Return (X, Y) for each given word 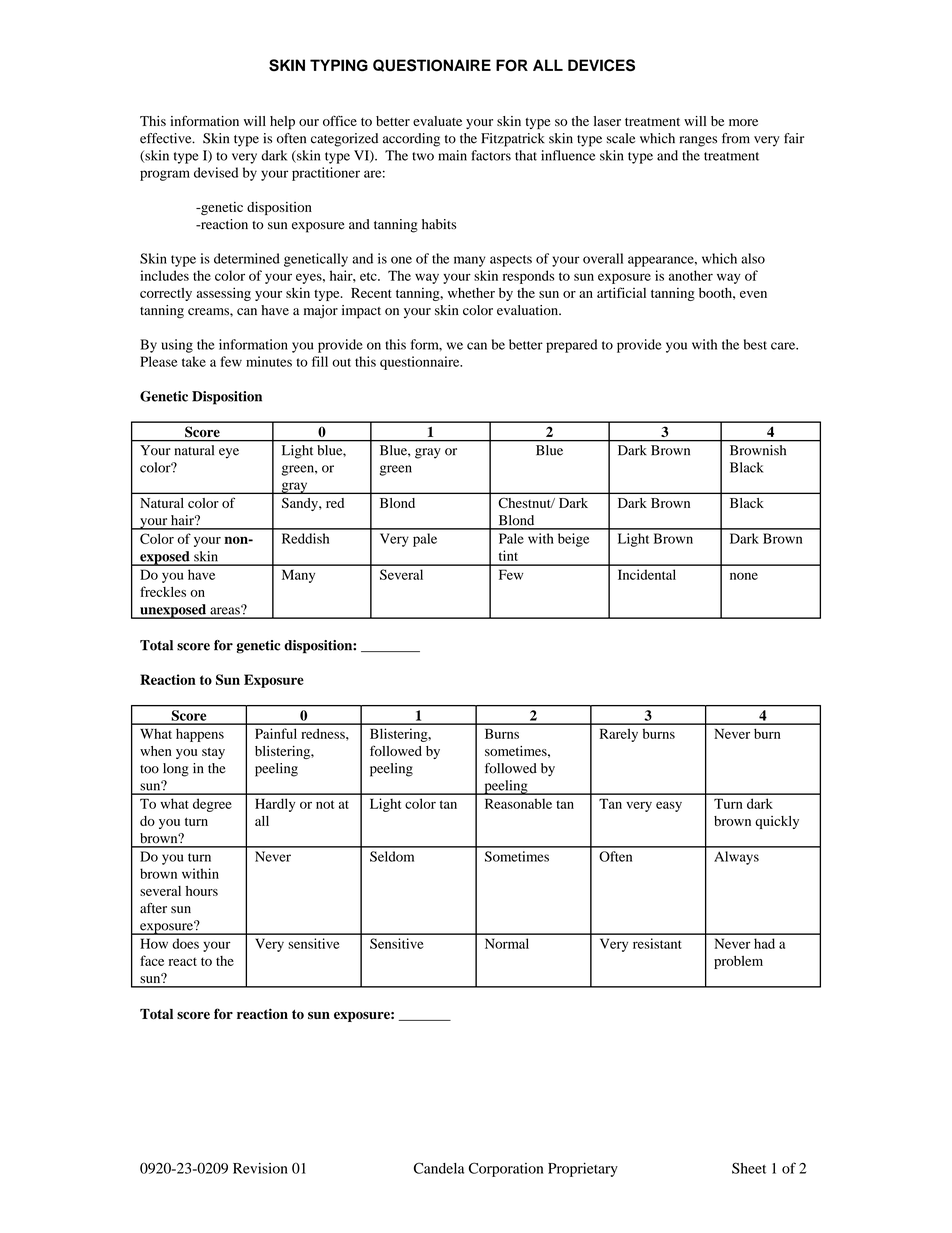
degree (212, 805)
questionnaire (421, 363)
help (282, 123)
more (743, 122)
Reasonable (518, 803)
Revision (260, 1168)
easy (669, 806)
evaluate (437, 121)
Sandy (301, 504)
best (755, 344)
